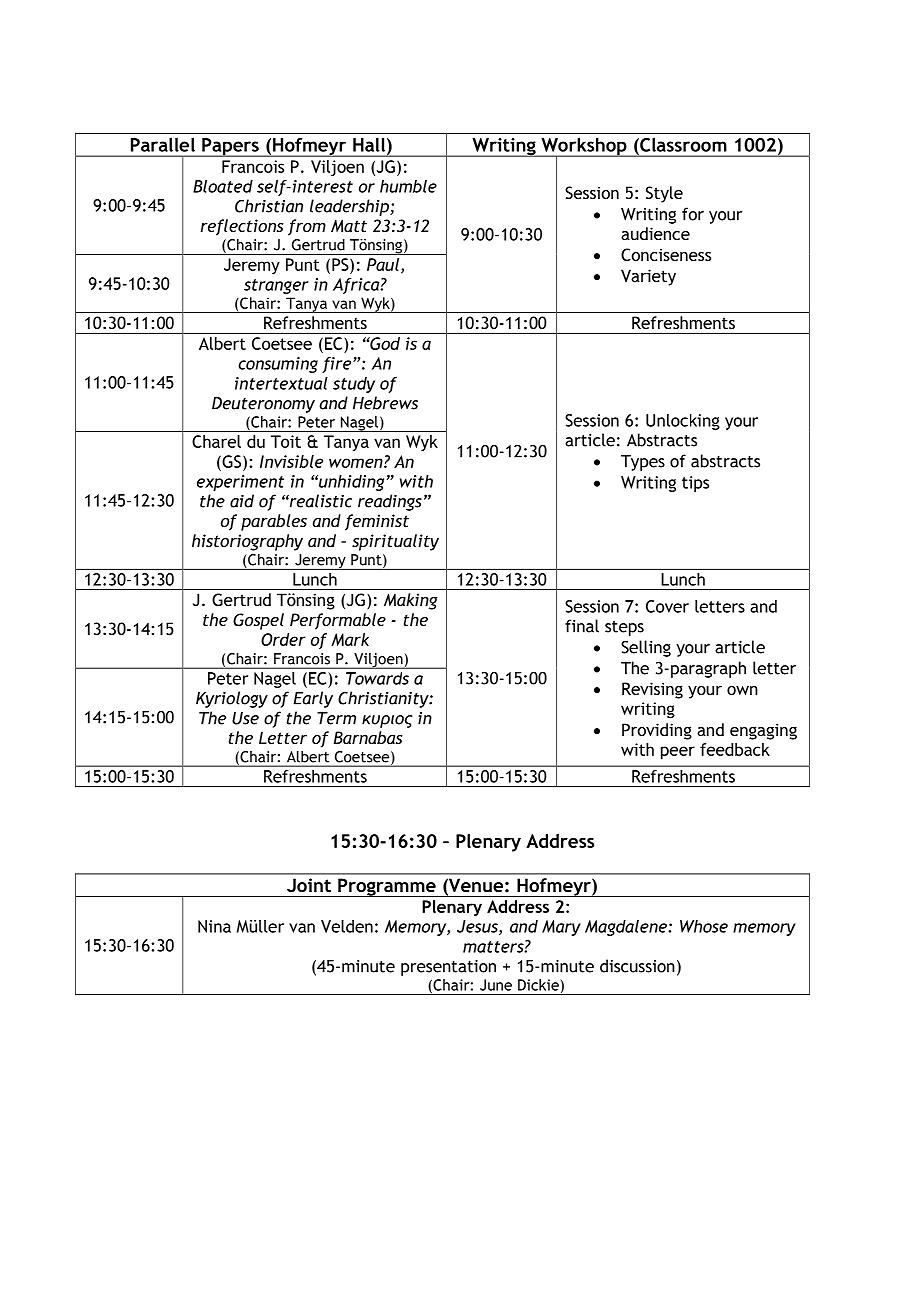  Describe the element at coordinates (368, 737) in the image. I see `Barnabas` at that location.
